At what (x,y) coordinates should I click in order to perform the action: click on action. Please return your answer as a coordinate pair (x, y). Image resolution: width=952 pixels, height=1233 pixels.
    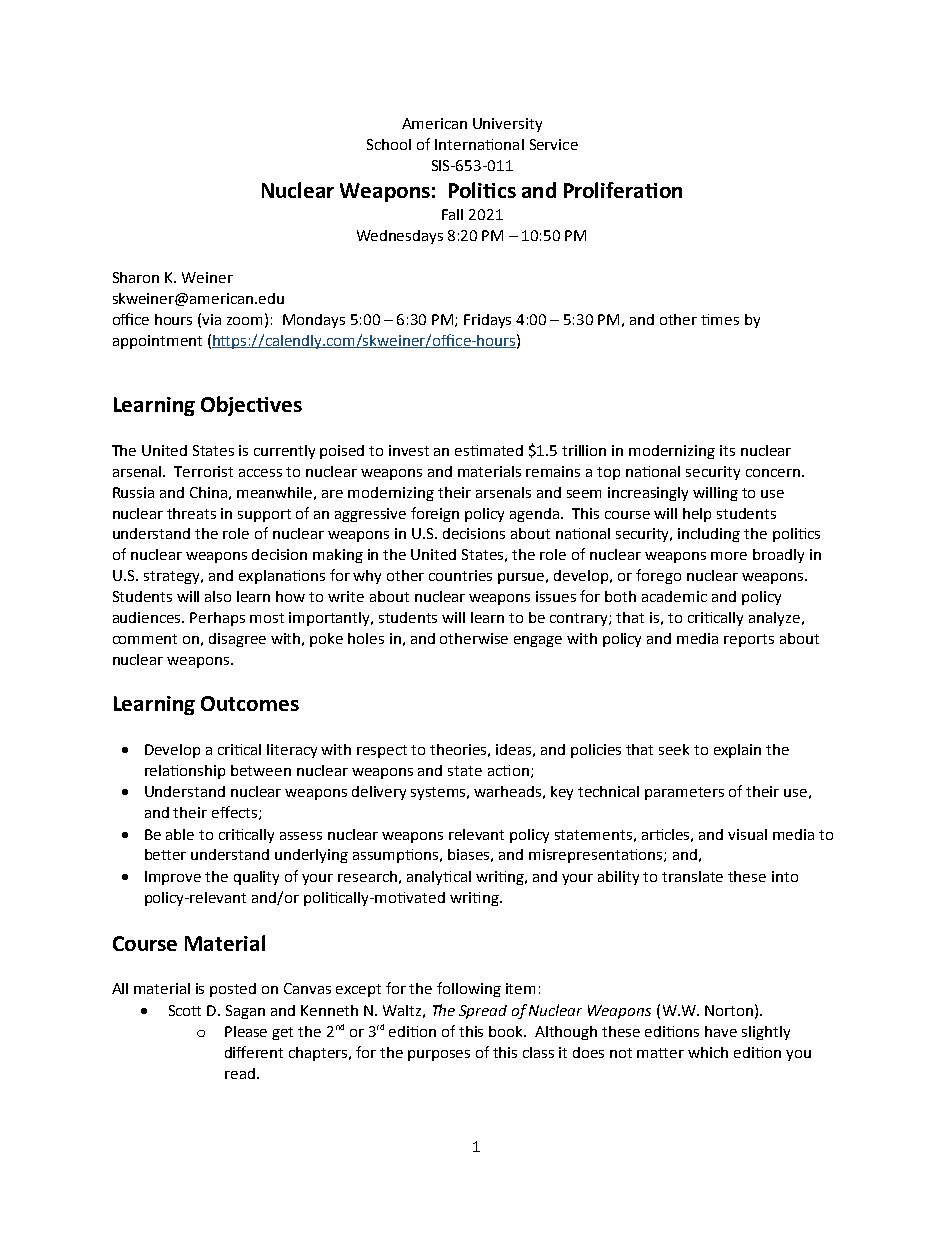
    Looking at the image, I should click on (508, 770).
